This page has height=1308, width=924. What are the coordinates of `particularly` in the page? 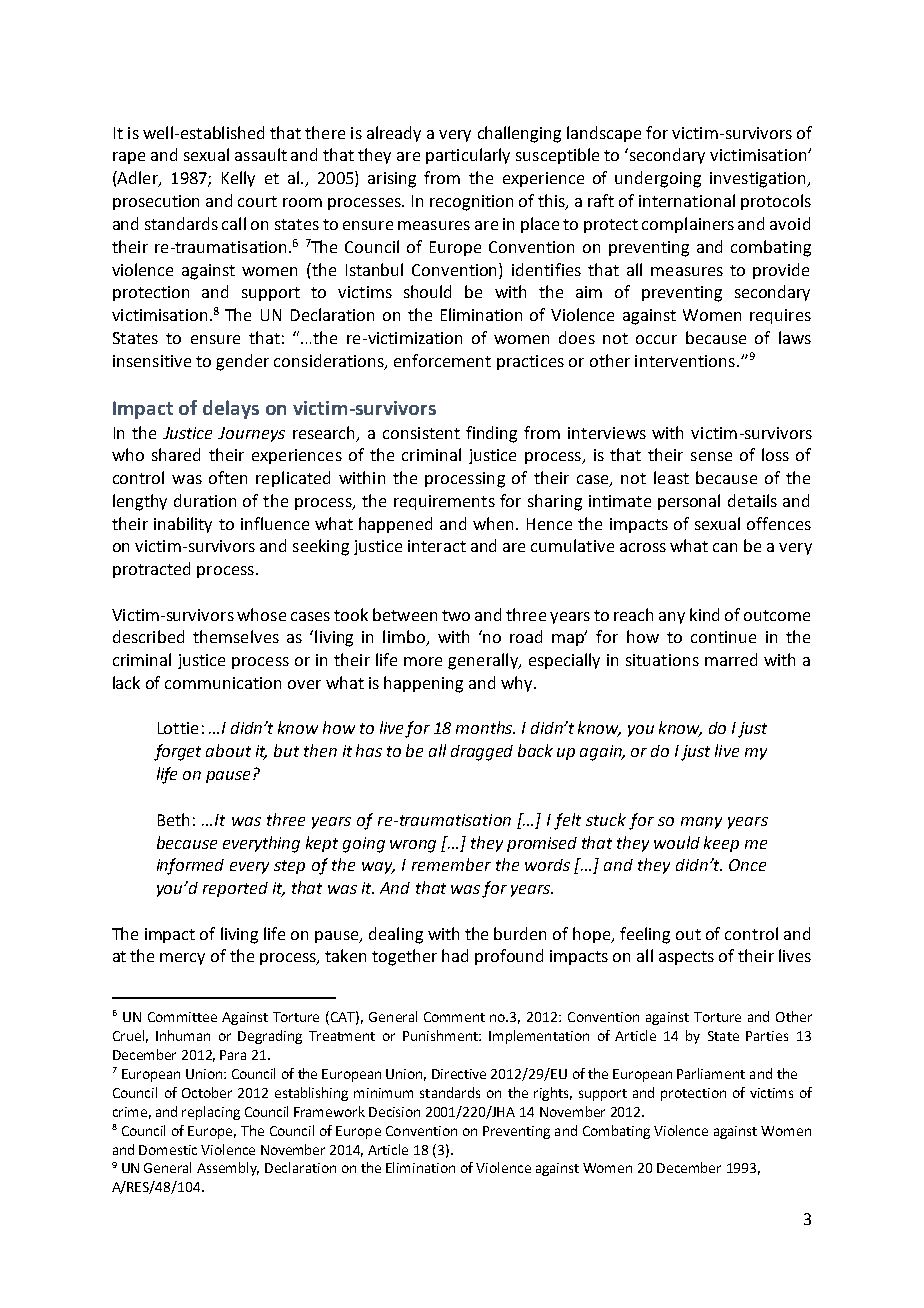 It's located at (468, 156).
